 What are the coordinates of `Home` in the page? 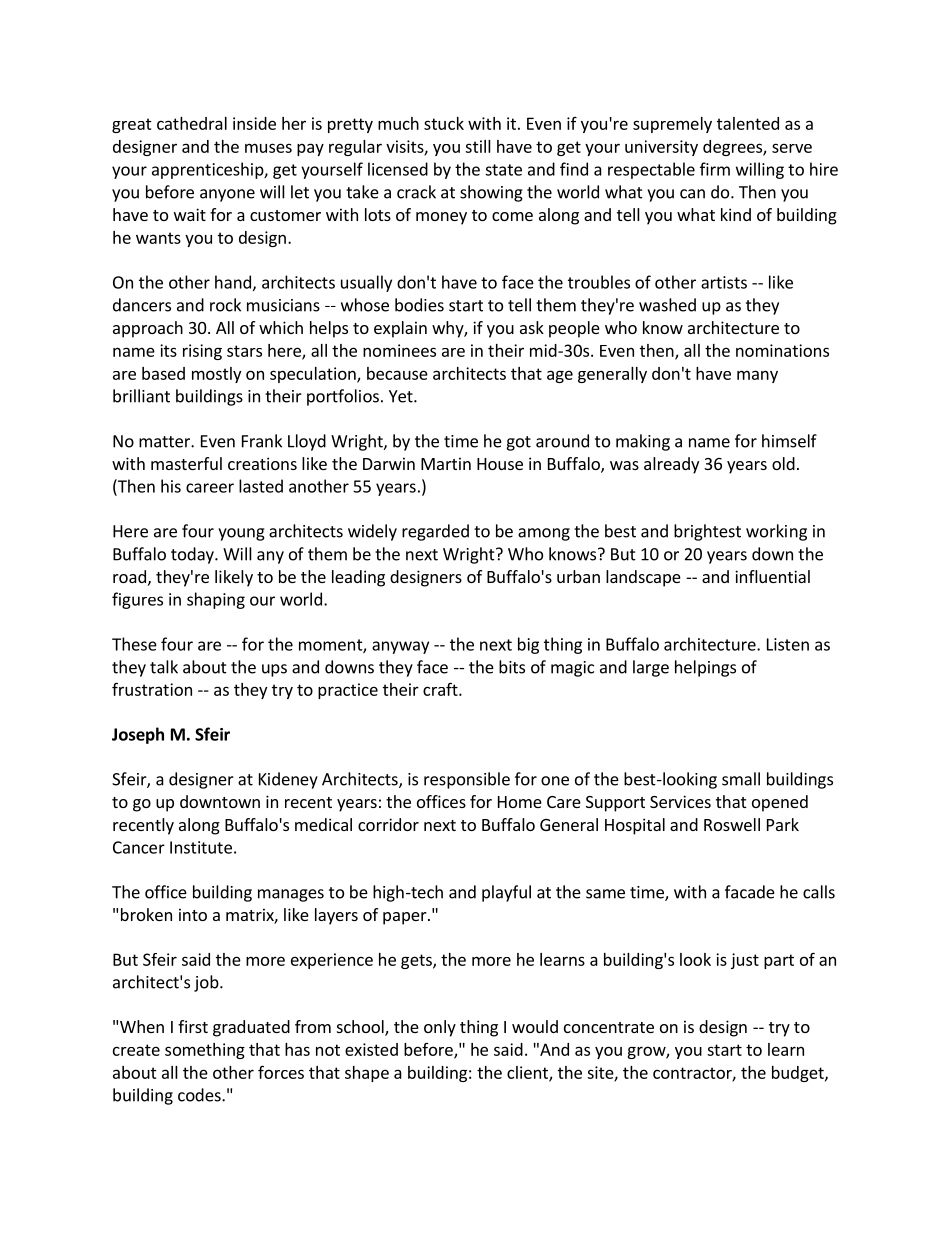 It's located at (520, 802).
